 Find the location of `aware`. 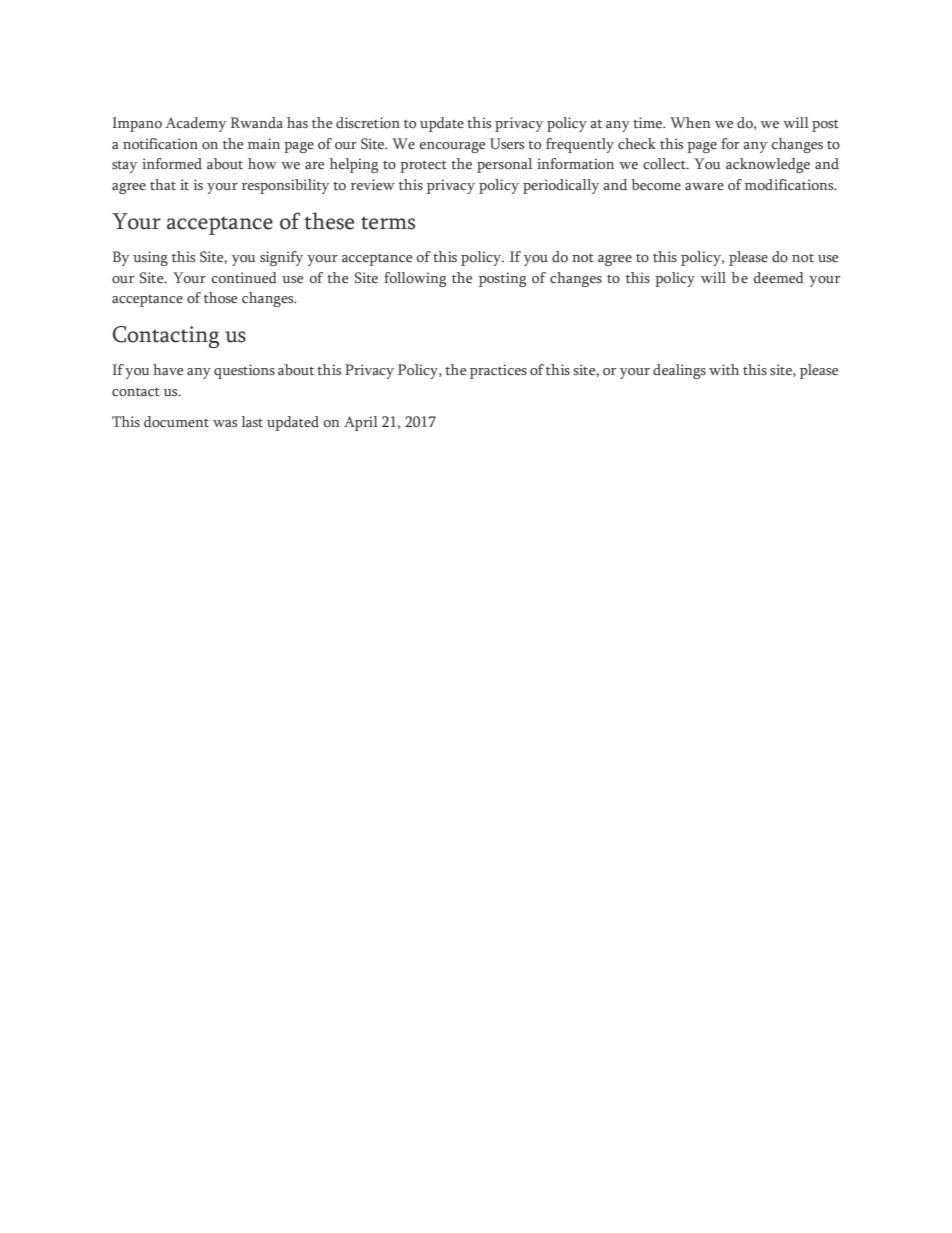

aware is located at coordinates (704, 186).
